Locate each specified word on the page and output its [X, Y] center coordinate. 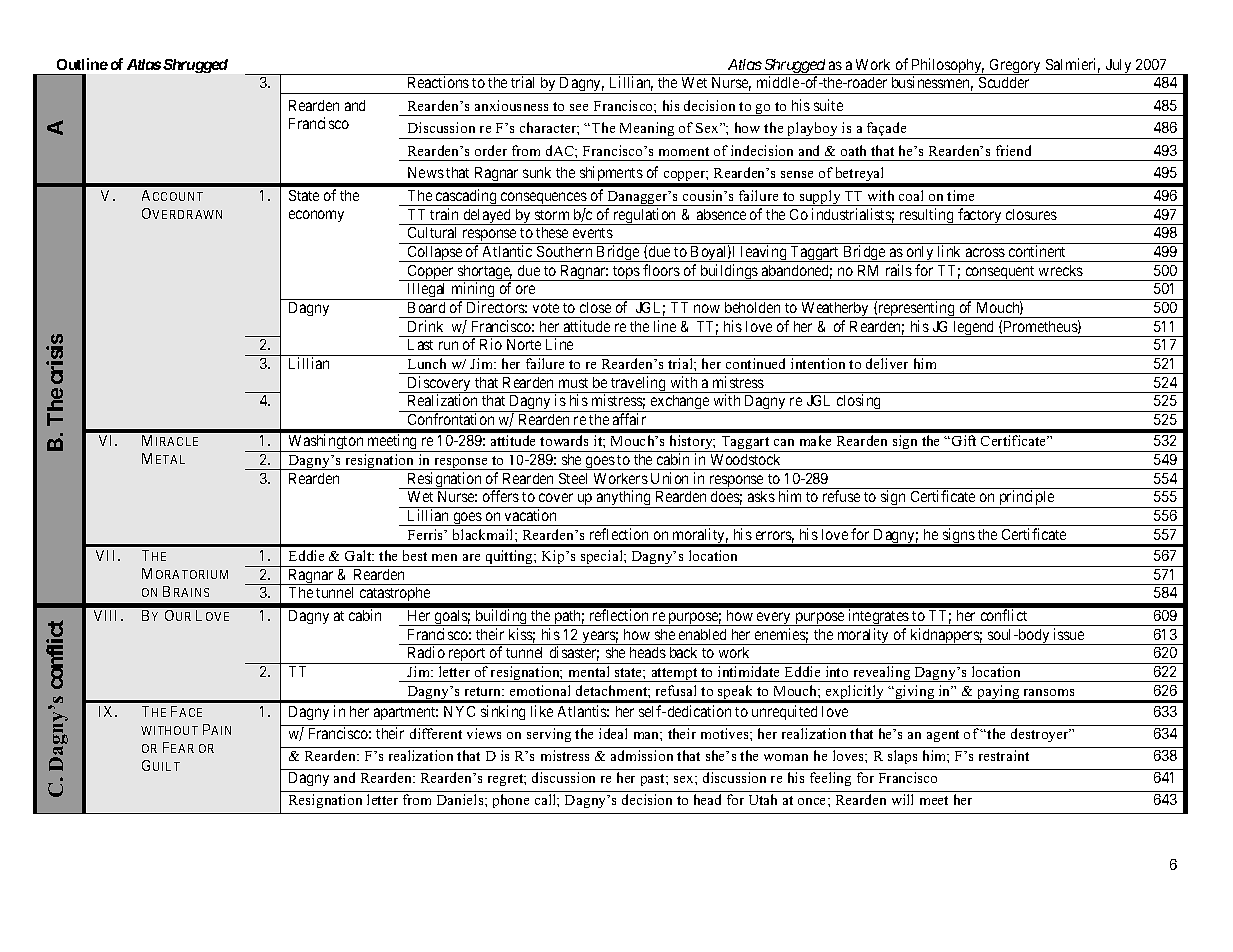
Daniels [461, 799]
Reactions [438, 82]
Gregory [1015, 67]
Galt [359, 555]
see [579, 107]
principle [1026, 499]
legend [974, 329]
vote [546, 308]
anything [624, 499]
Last [420, 344]
